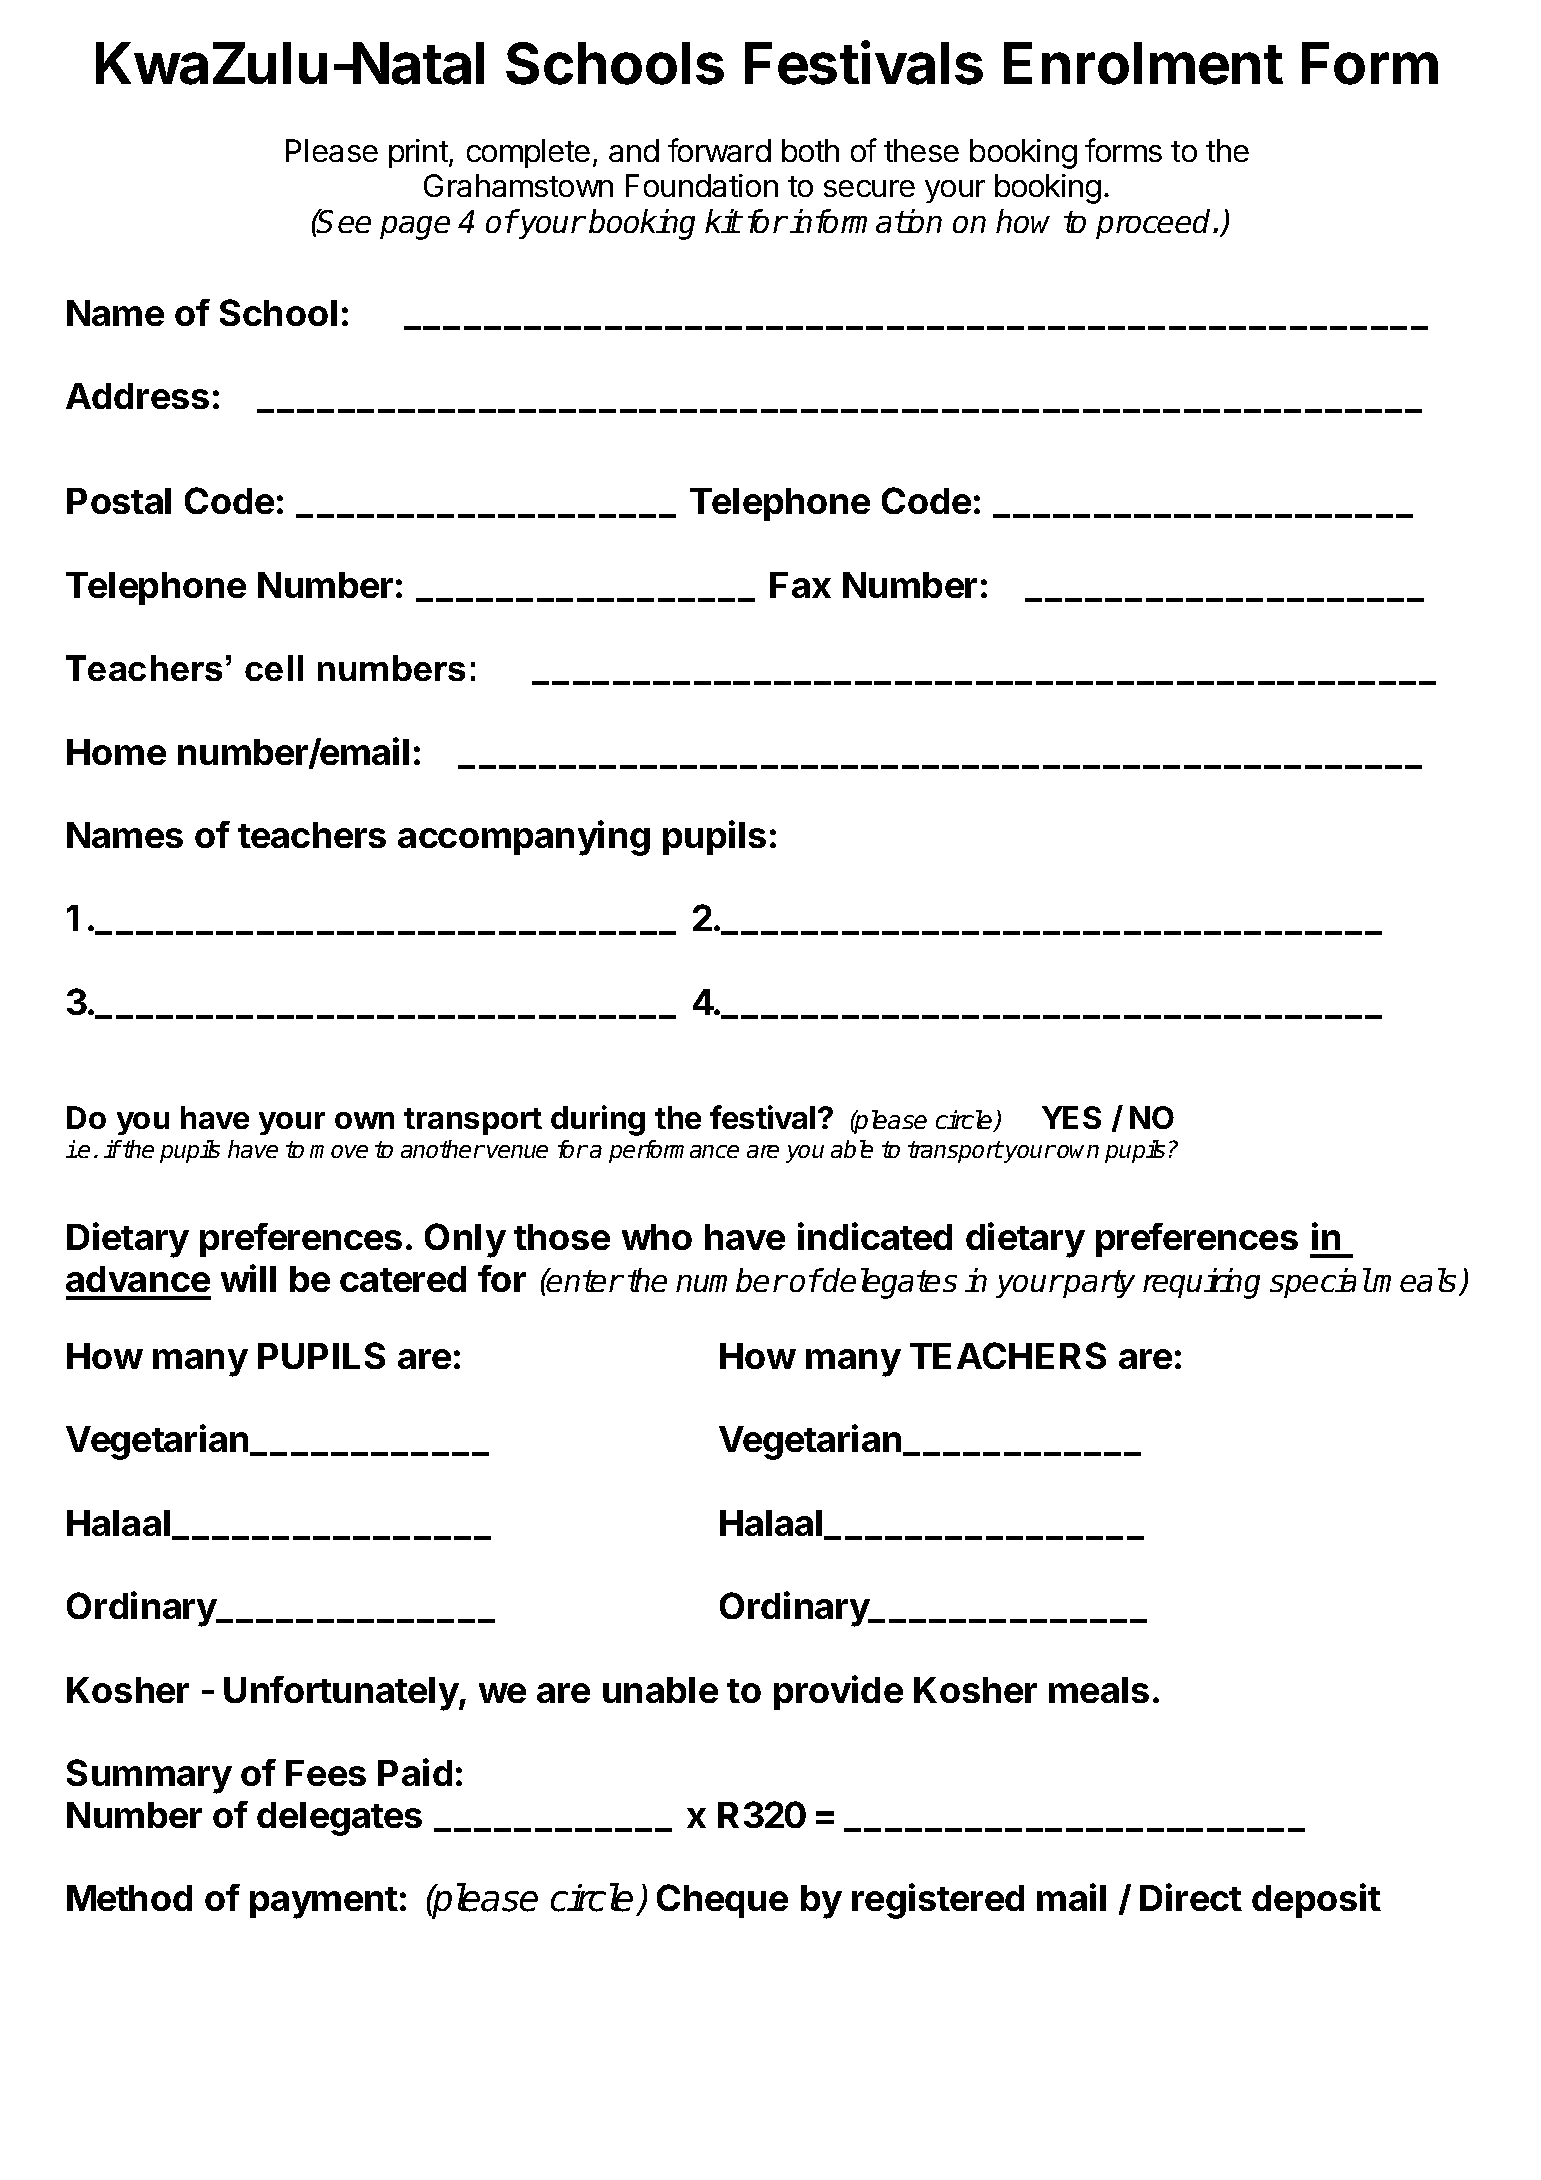  What do you see at coordinates (598, 1120) in the screenshot?
I see `during` at bounding box center [598, 1120].
